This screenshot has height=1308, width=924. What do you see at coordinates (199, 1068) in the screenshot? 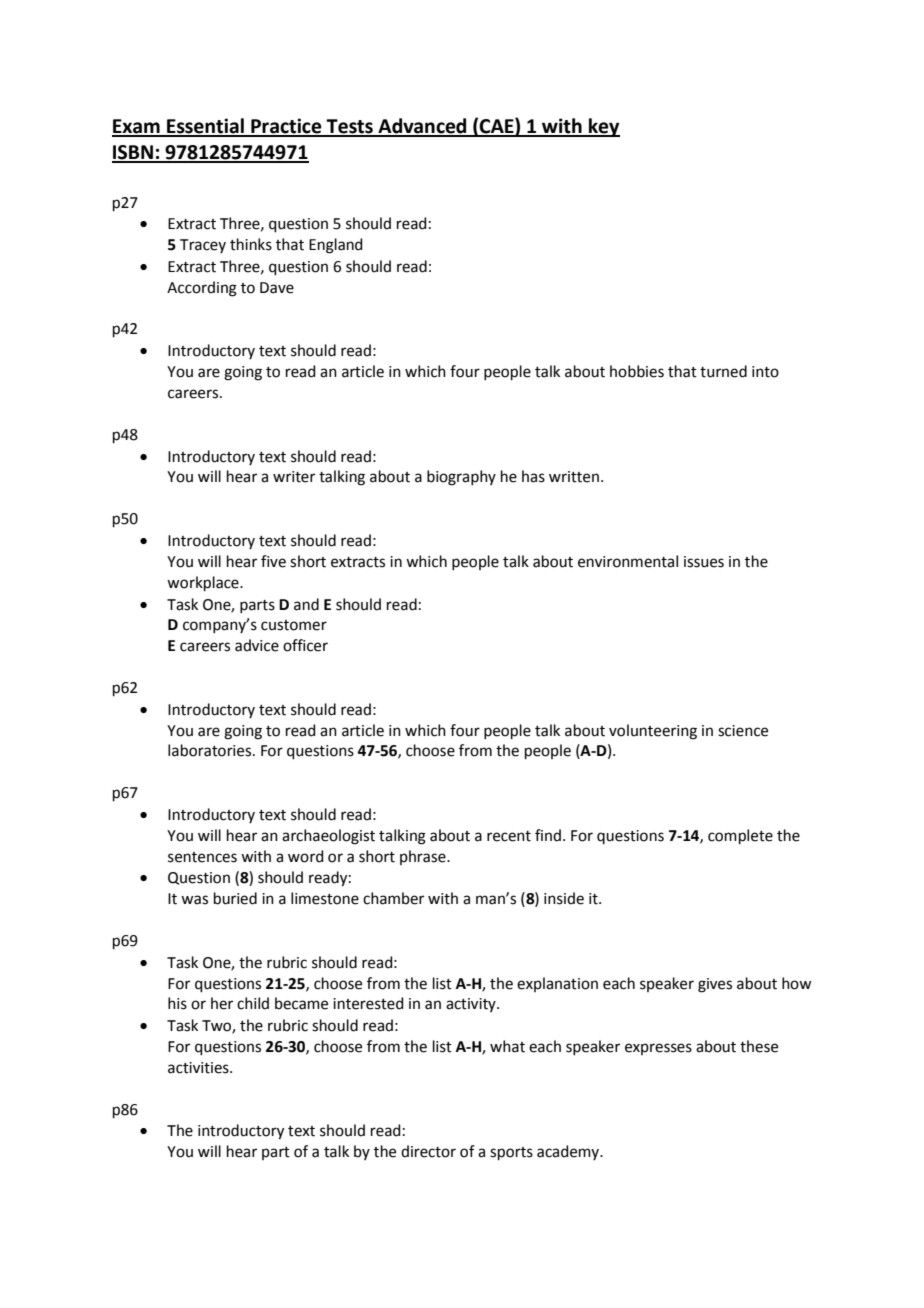
I see `activities` at bounding box center [199, 1068].
